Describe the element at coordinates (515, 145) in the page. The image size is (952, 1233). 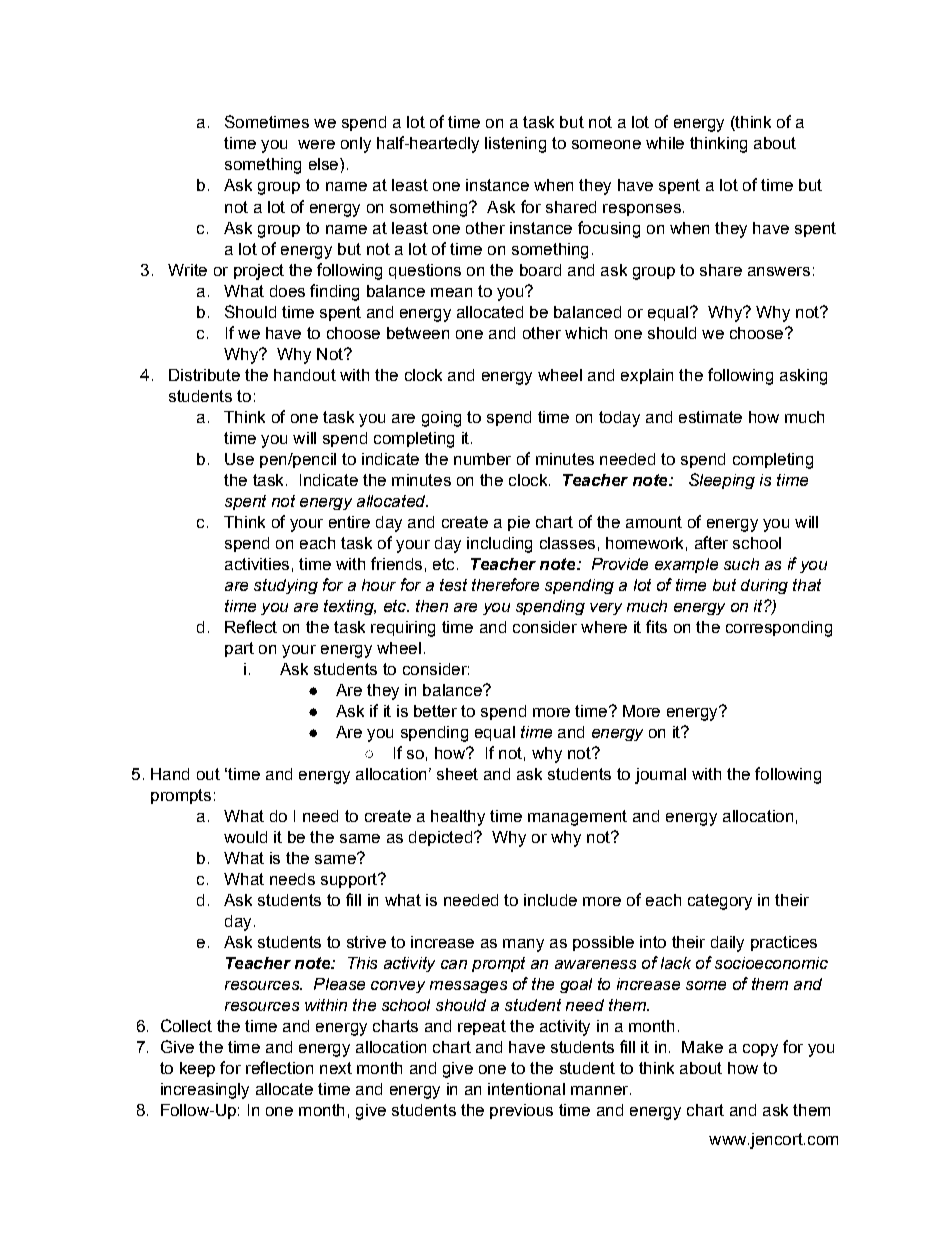
I see `listening` at that location.
